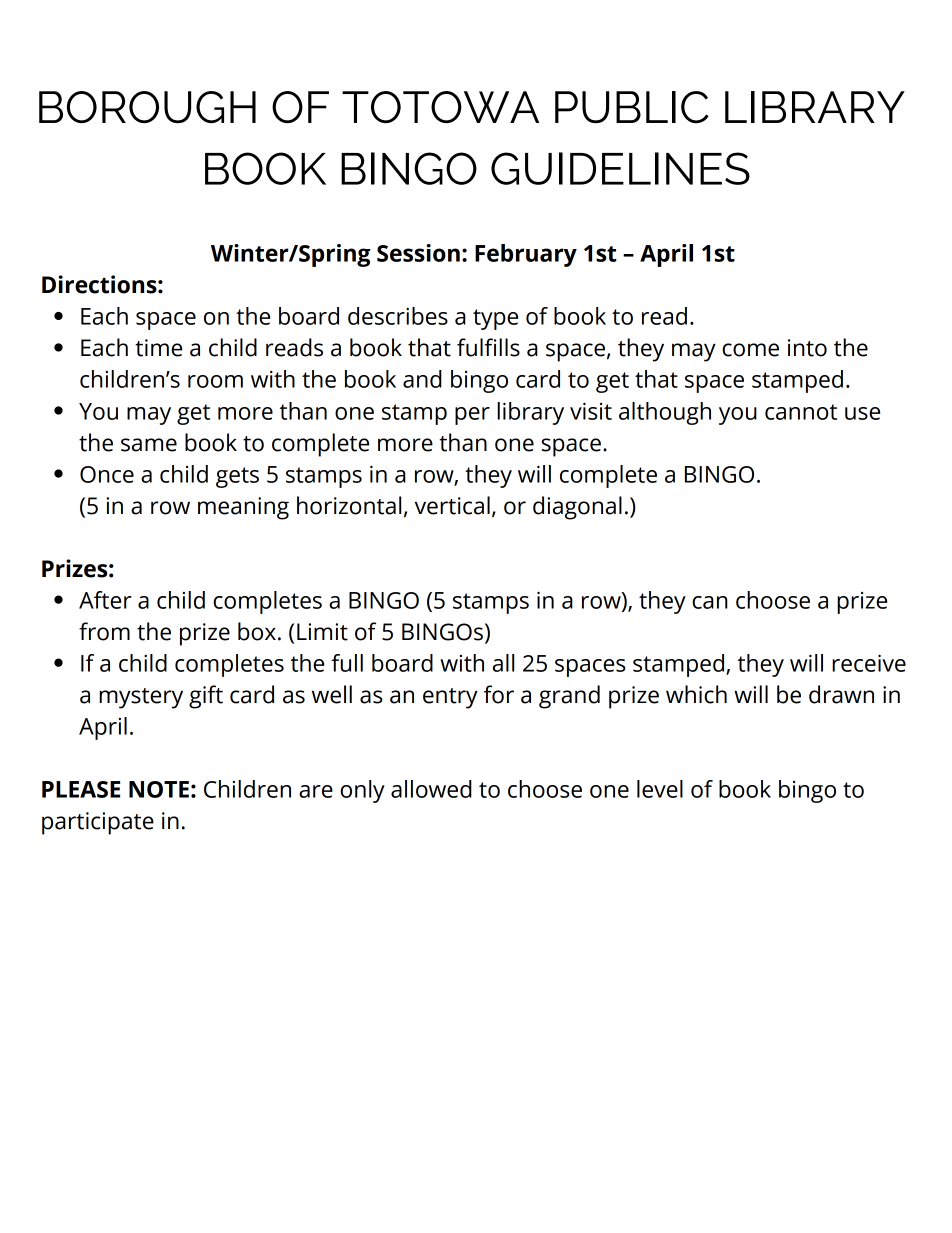  Describe the element at coordinates (495, 319) in the page. I see `type` at that location.
